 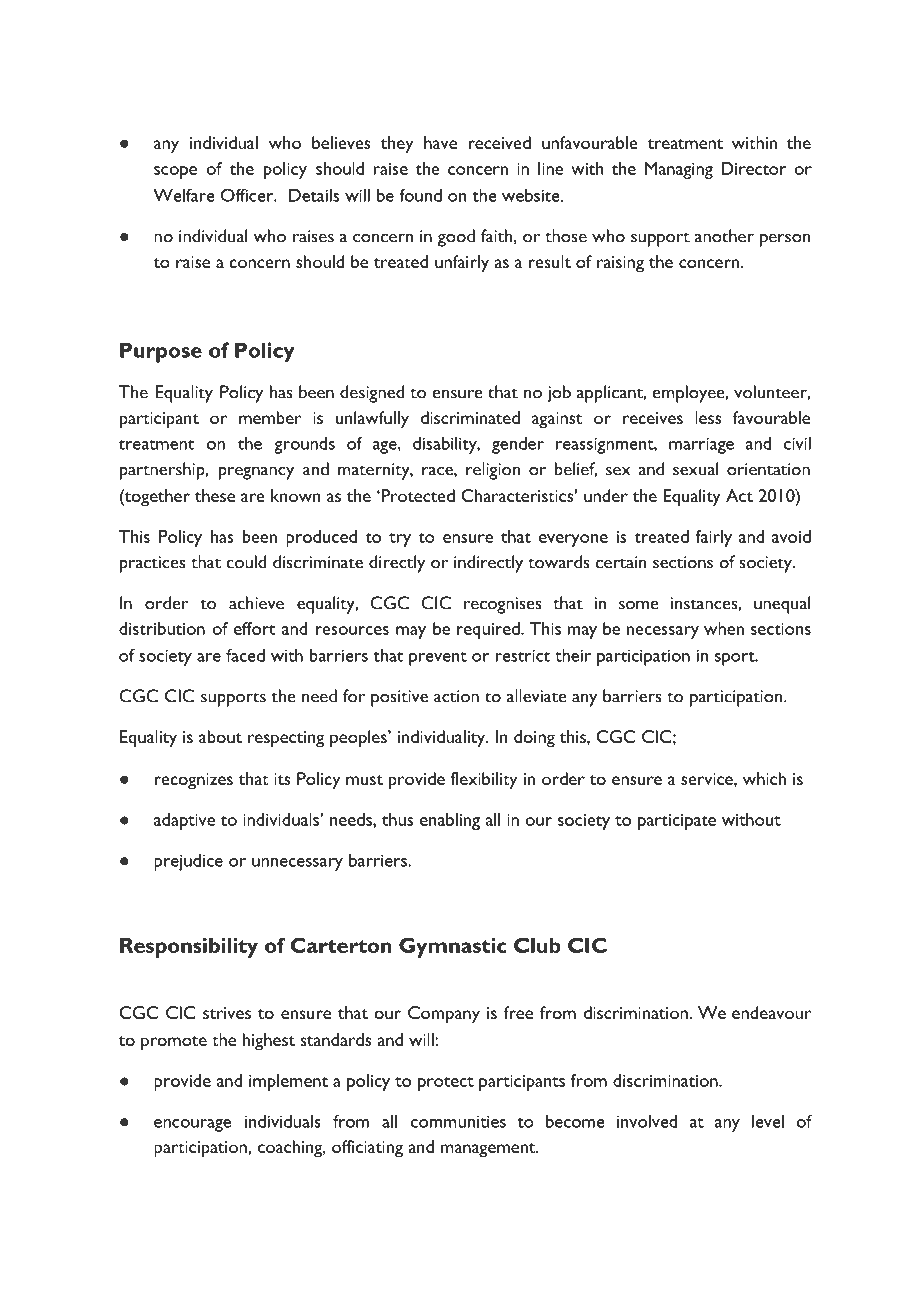 I want to click on sport, so click(x=735, y=659).
